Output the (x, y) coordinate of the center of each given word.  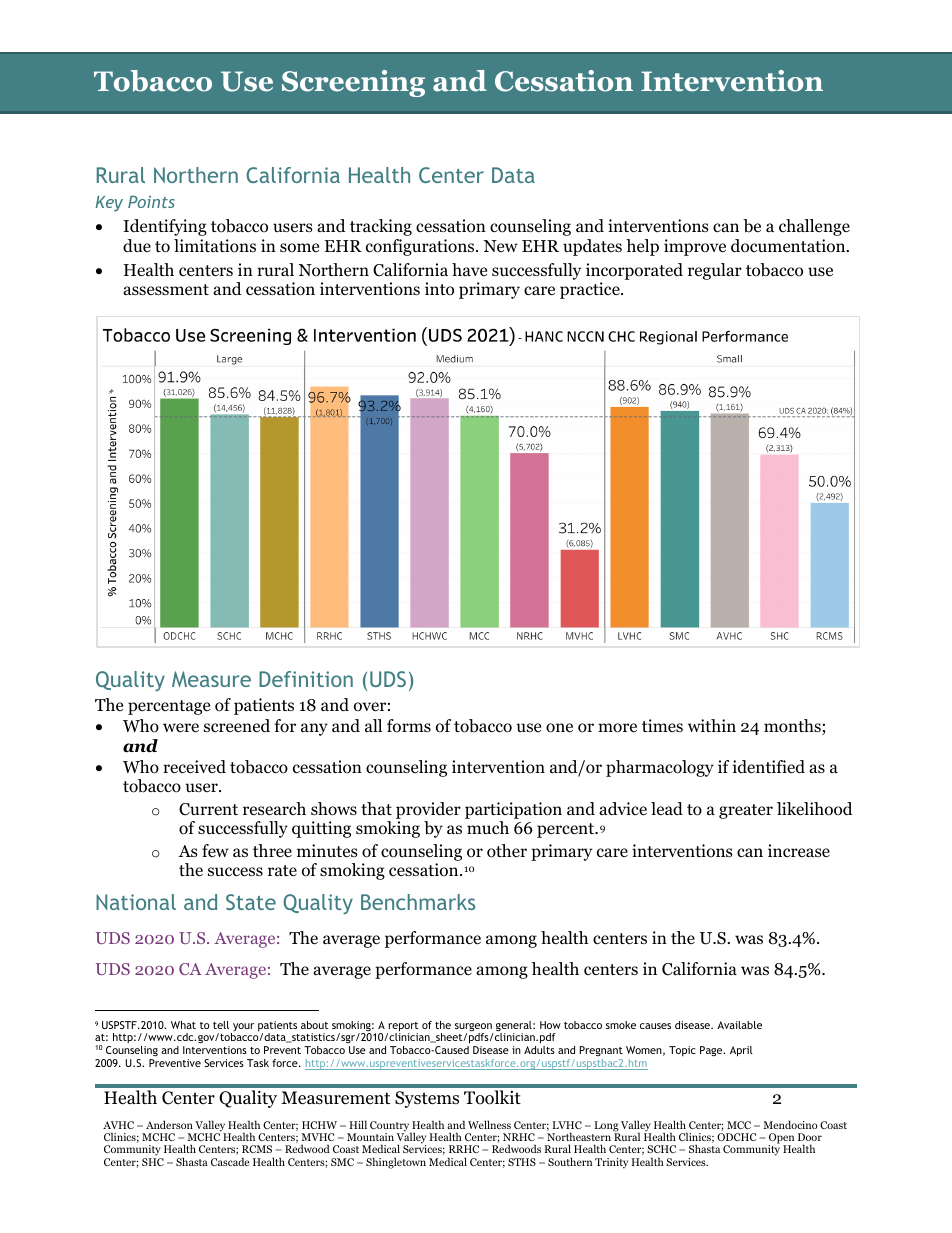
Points (151, 201)
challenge (814, 227)
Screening (353, 83)
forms (409, 726)
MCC (739, 1125)
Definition (306, 679)
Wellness (489, 1124)
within (712, 725)
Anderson (169, 1124)
